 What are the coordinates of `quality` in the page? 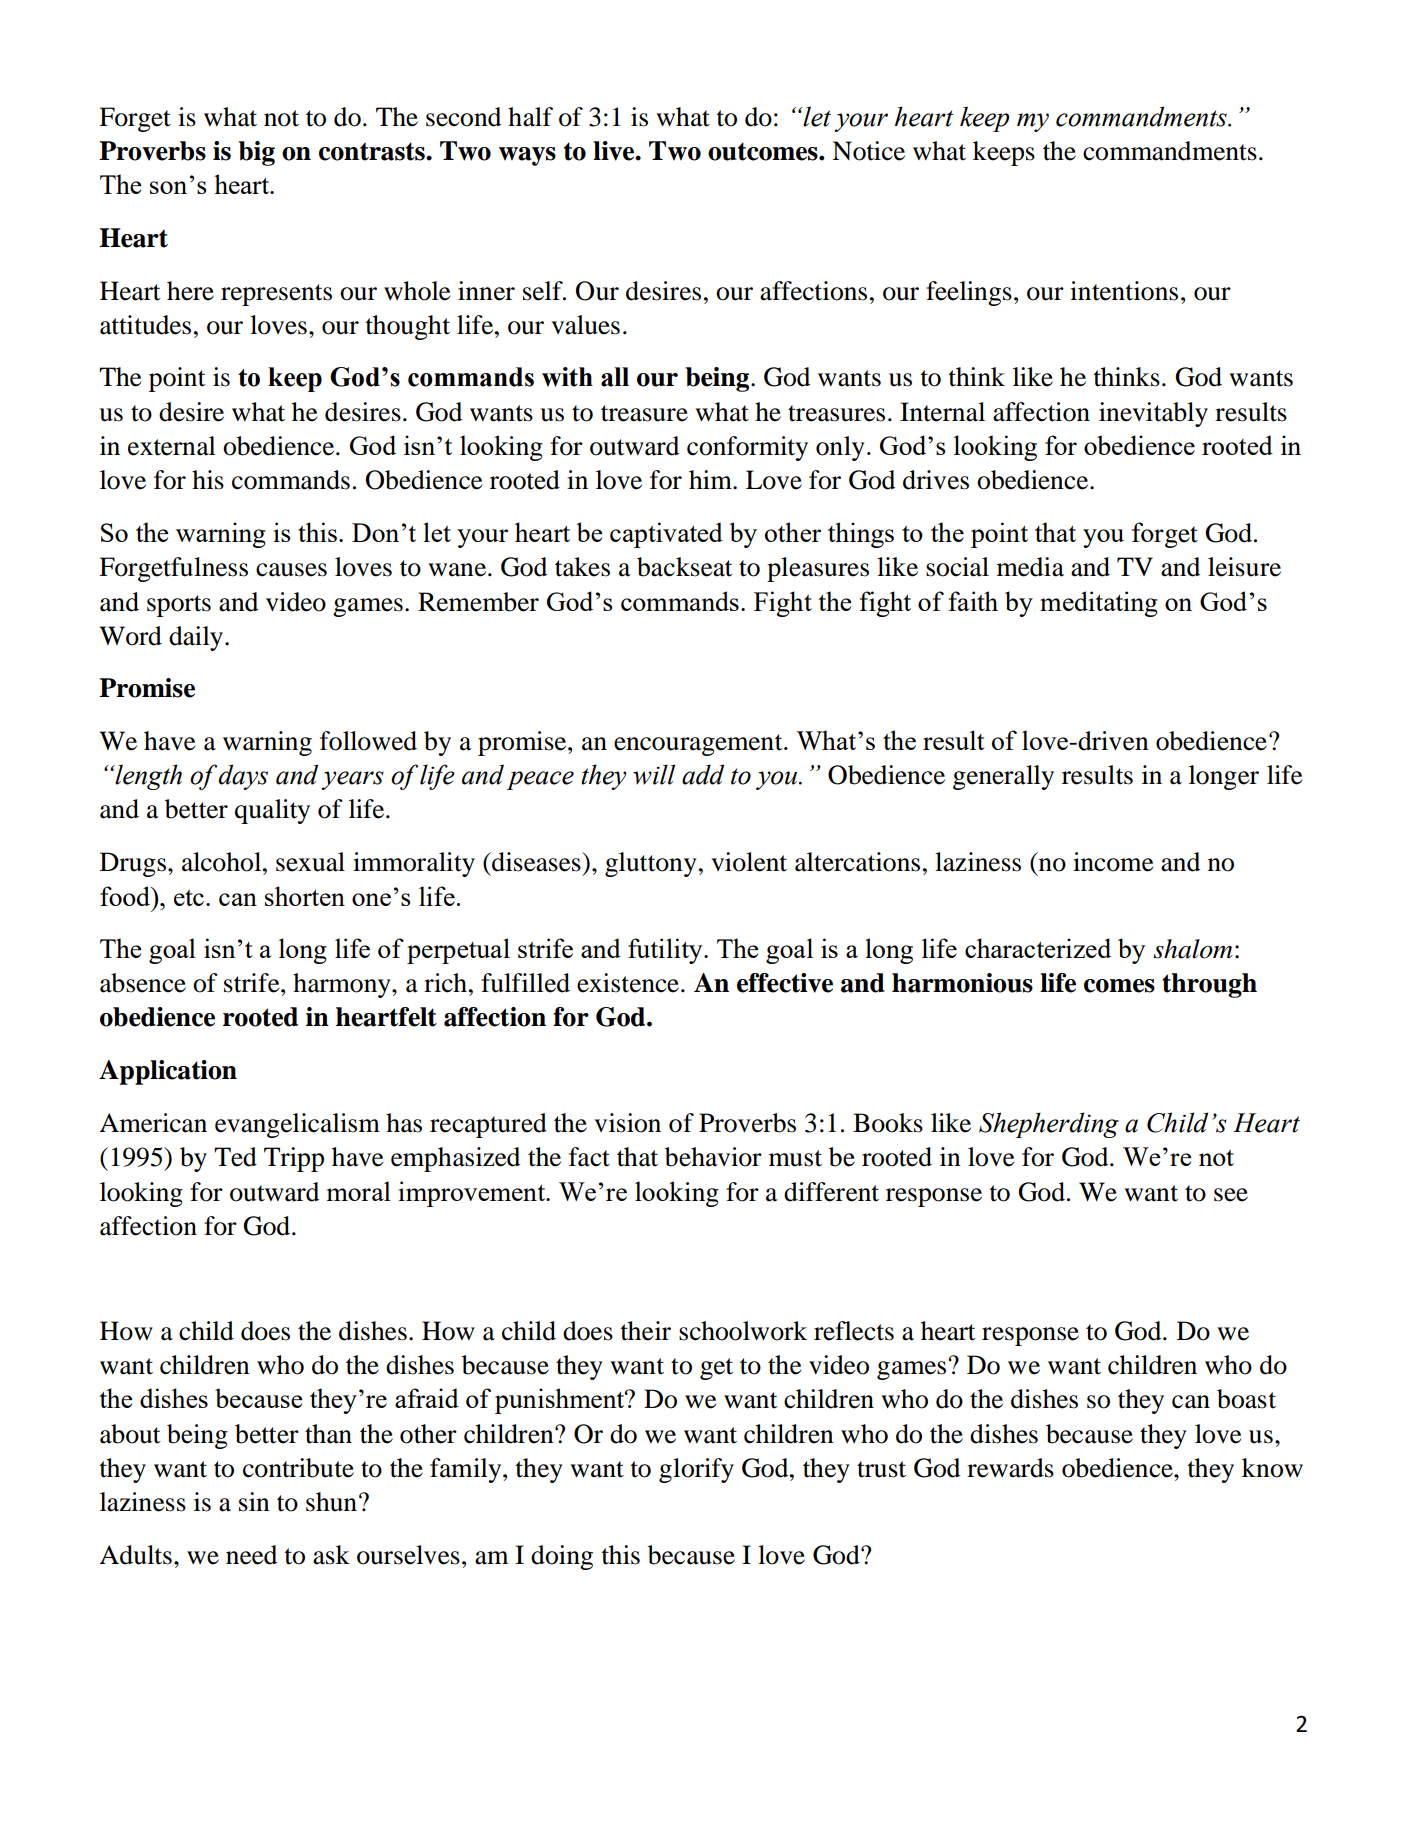 It's located at (272, 811).
